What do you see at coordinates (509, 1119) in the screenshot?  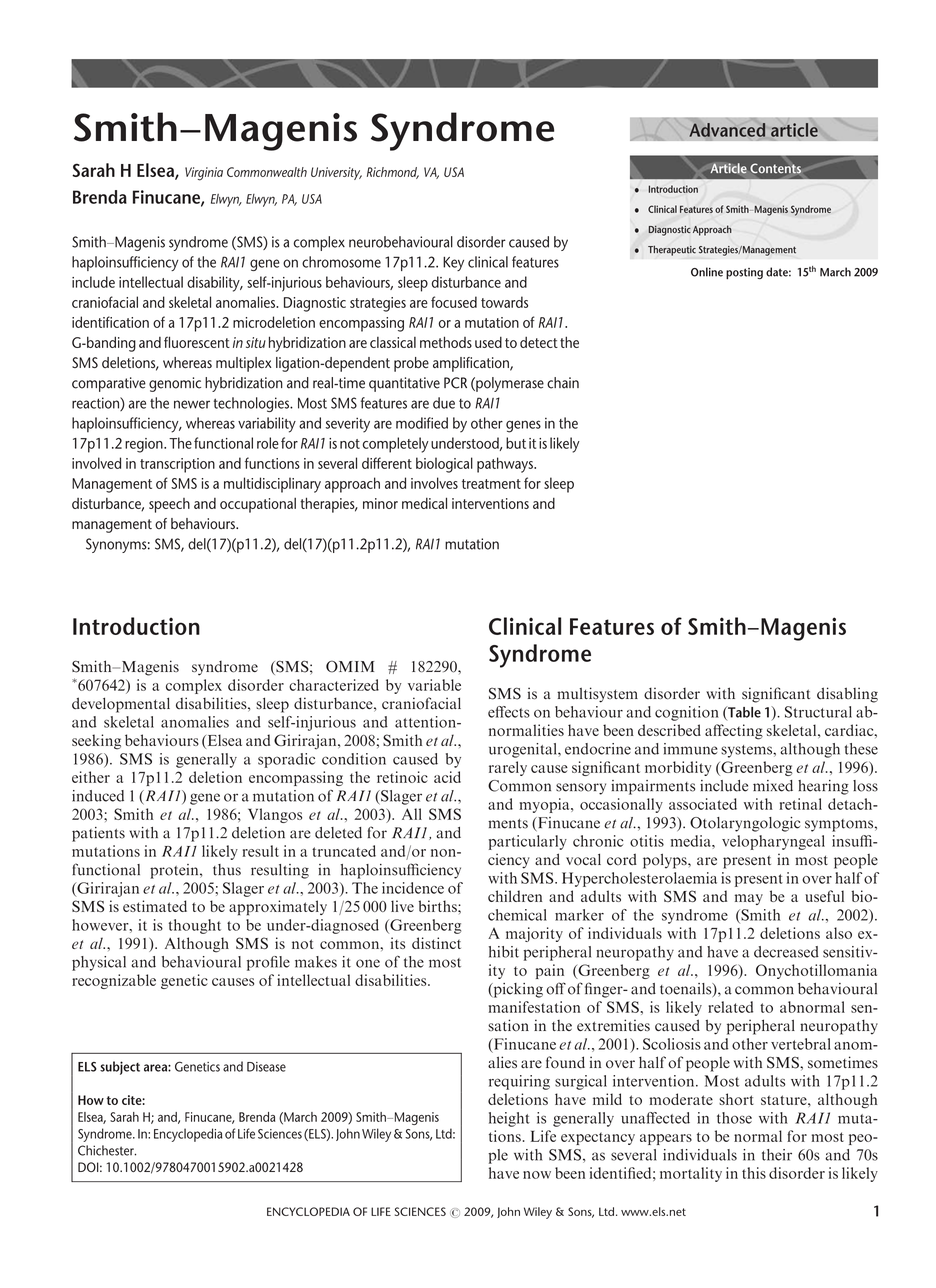 I see `height` at bounding box center [509, 1119].
